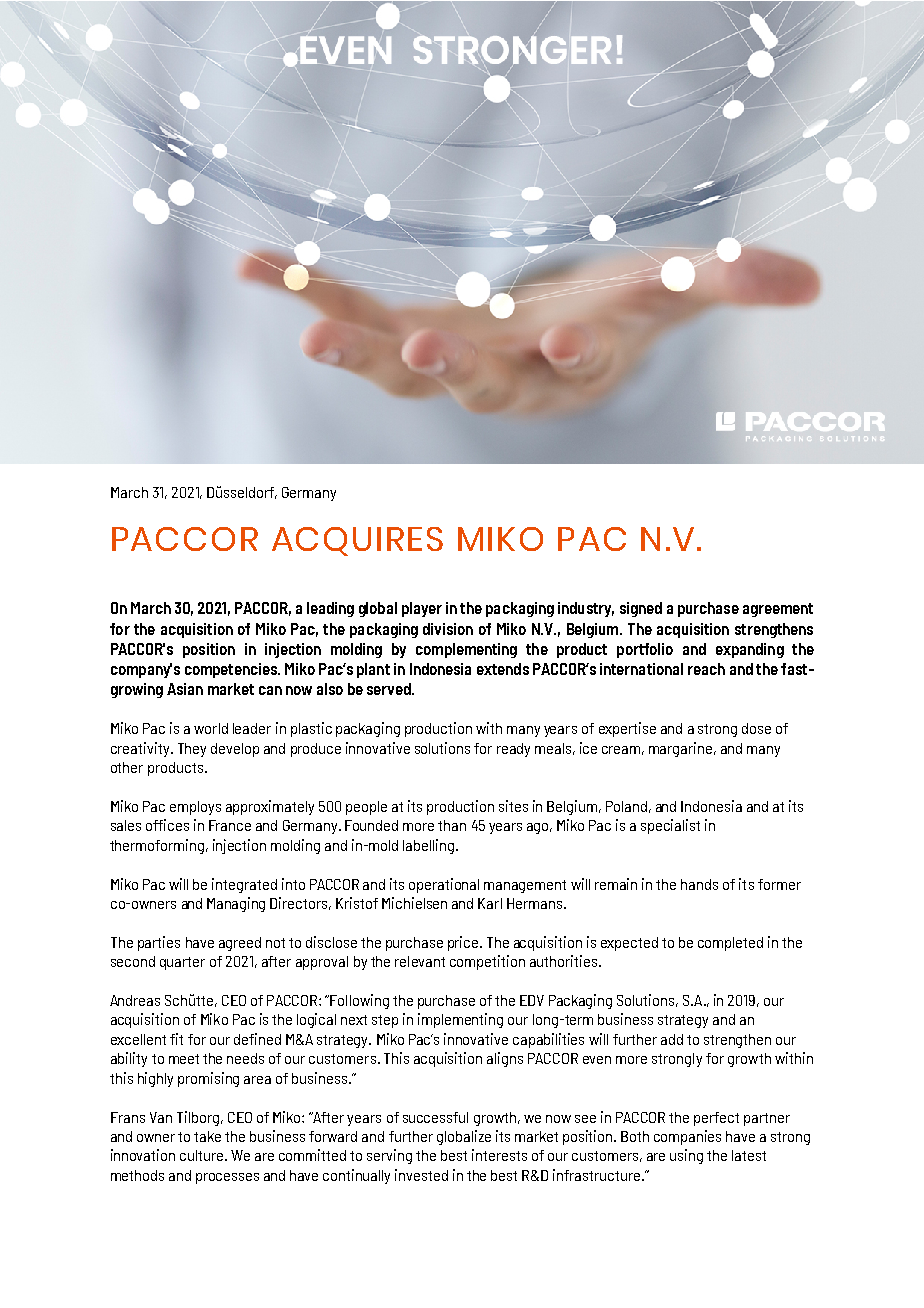 Image resolution: width=924 pixels, height=1308 pixels. I want to click on ACQUIRES, so click(357, 541).
